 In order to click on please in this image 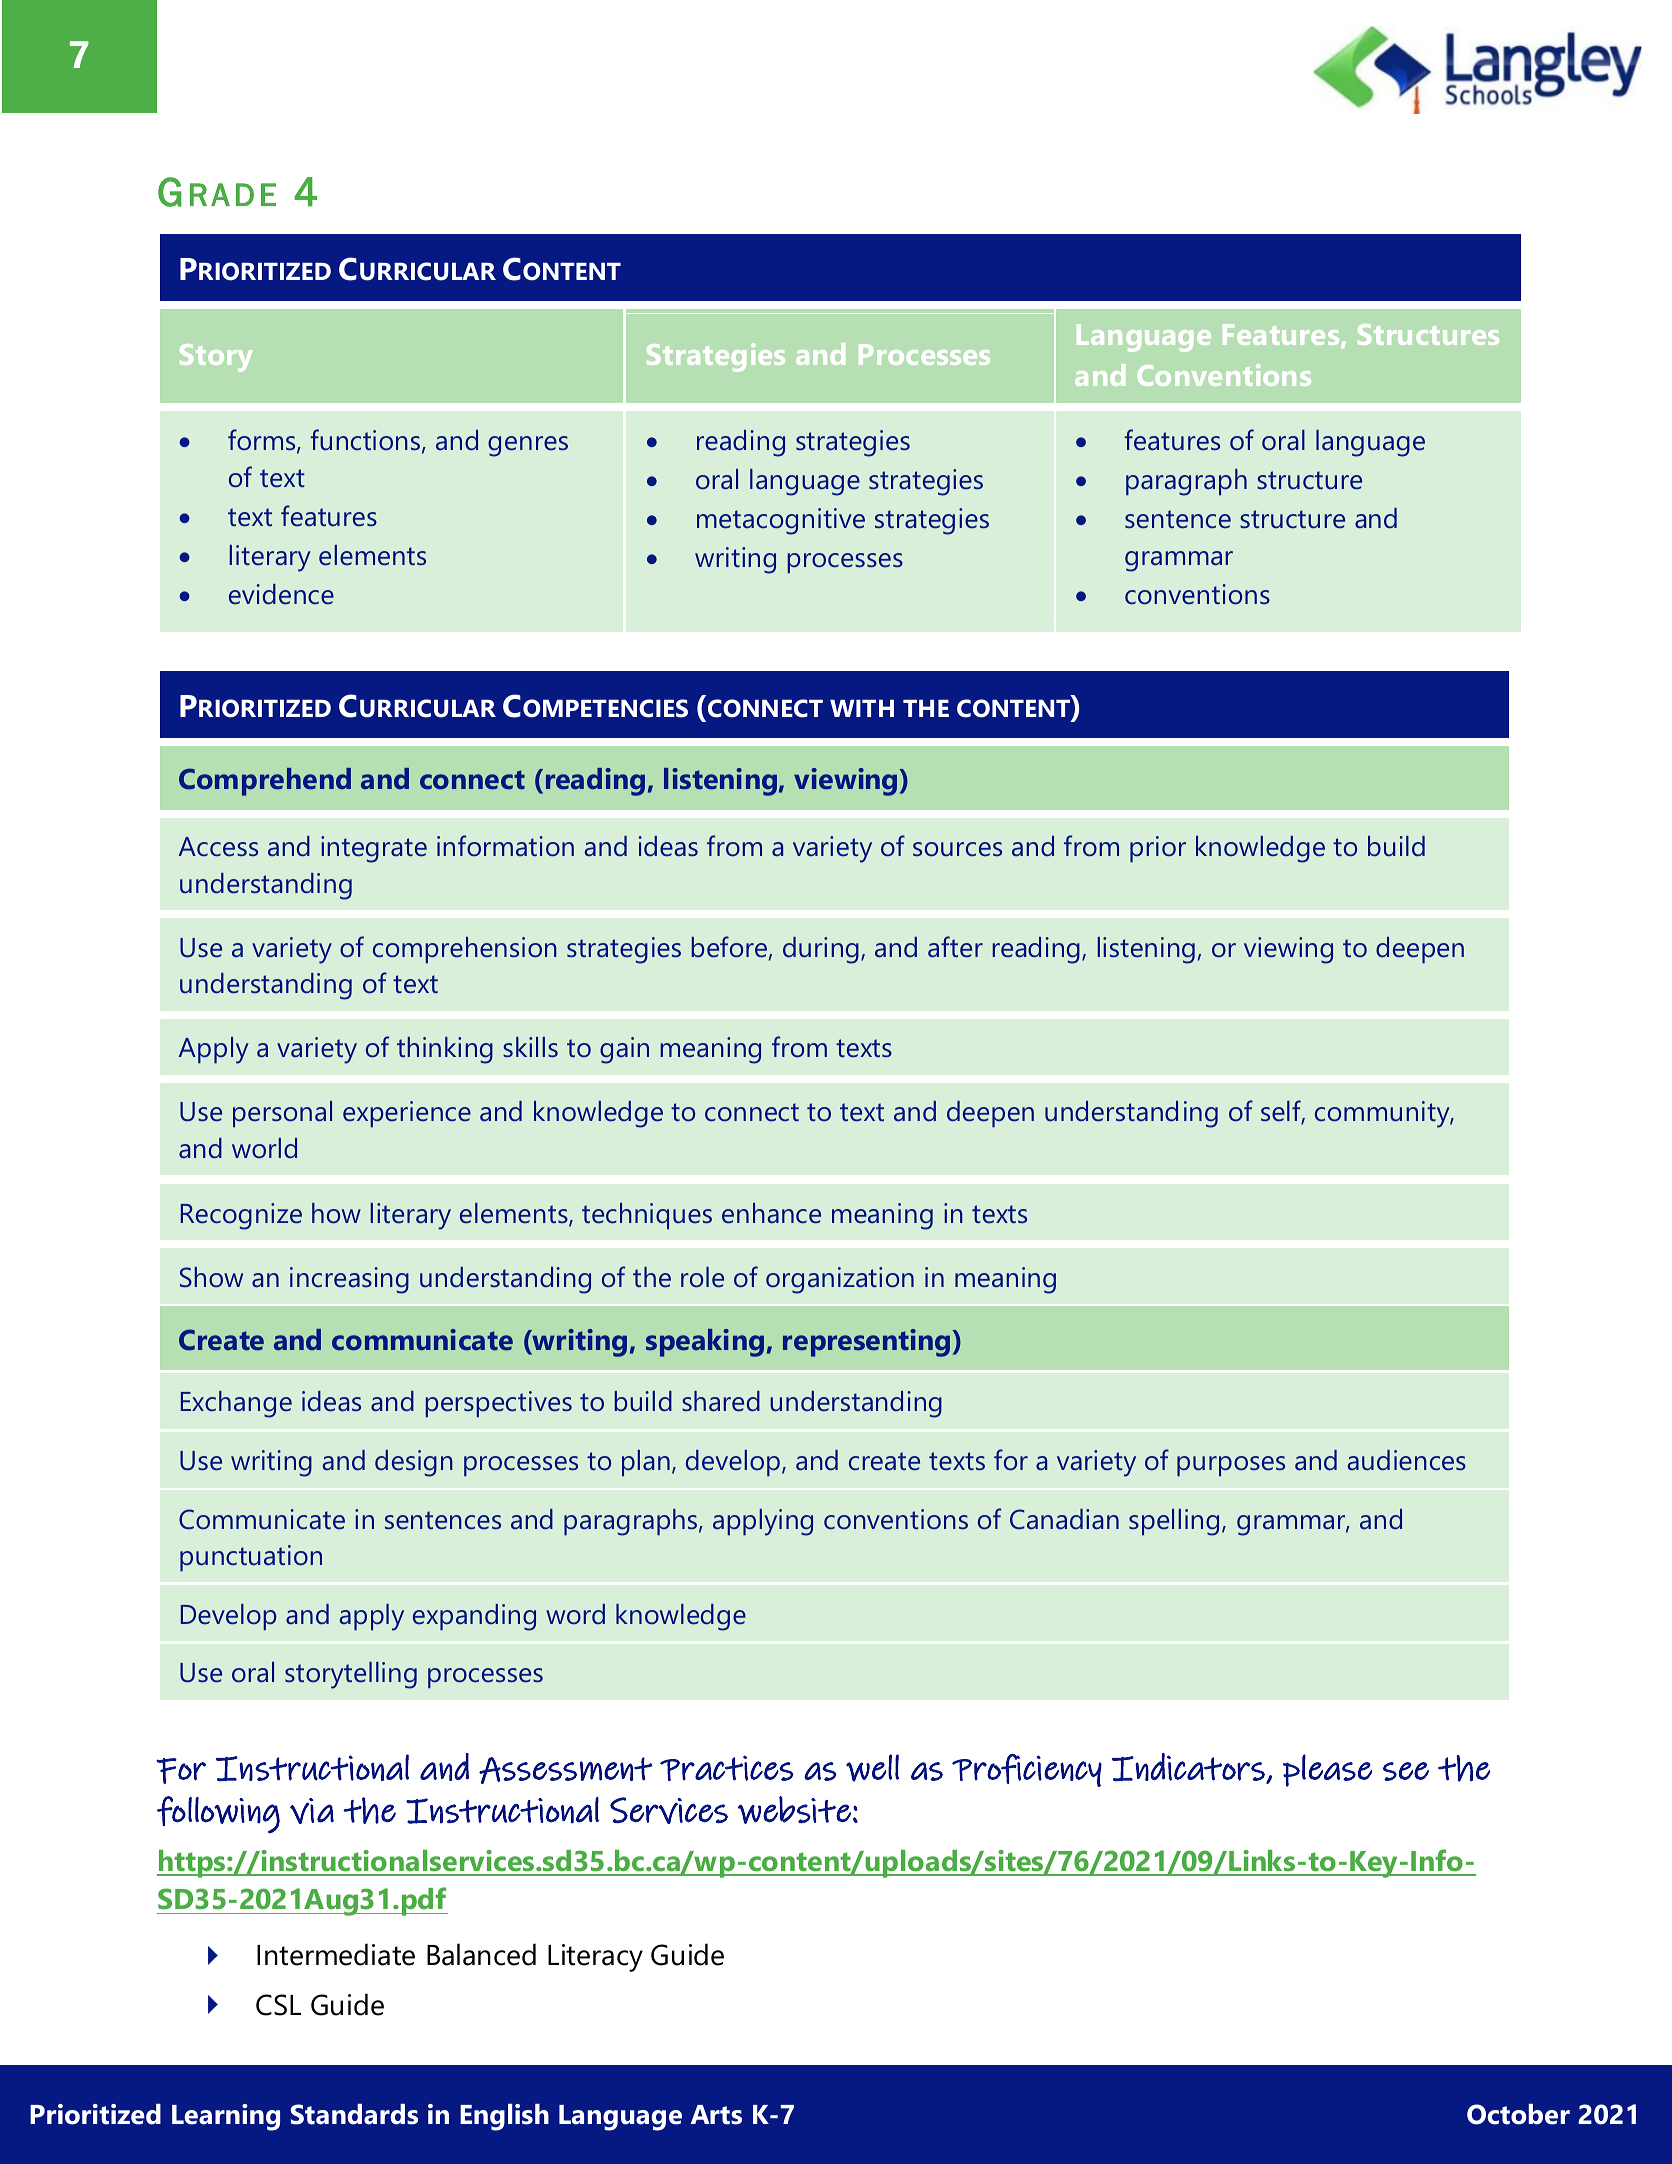, I will do `click(1327, 1770)`.
